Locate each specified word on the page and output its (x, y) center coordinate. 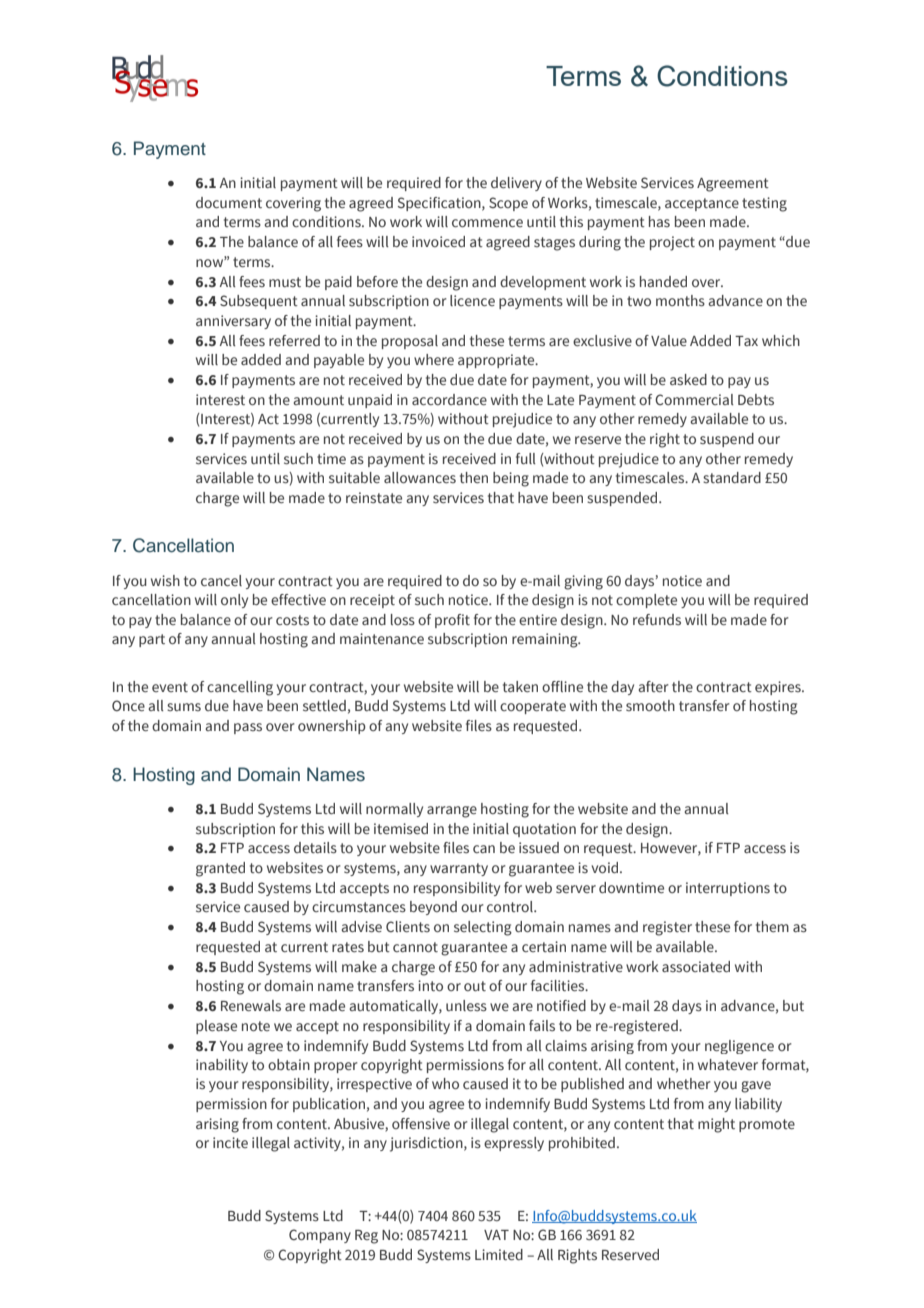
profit (452, 621)
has (659, 221)
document (229, 202)
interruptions (728, 889)
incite (230, 1142)
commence (487, 223)
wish (165, 580)
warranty (459, 869)
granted (220, 869)
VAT (496, 1235)
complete (646, 601)
